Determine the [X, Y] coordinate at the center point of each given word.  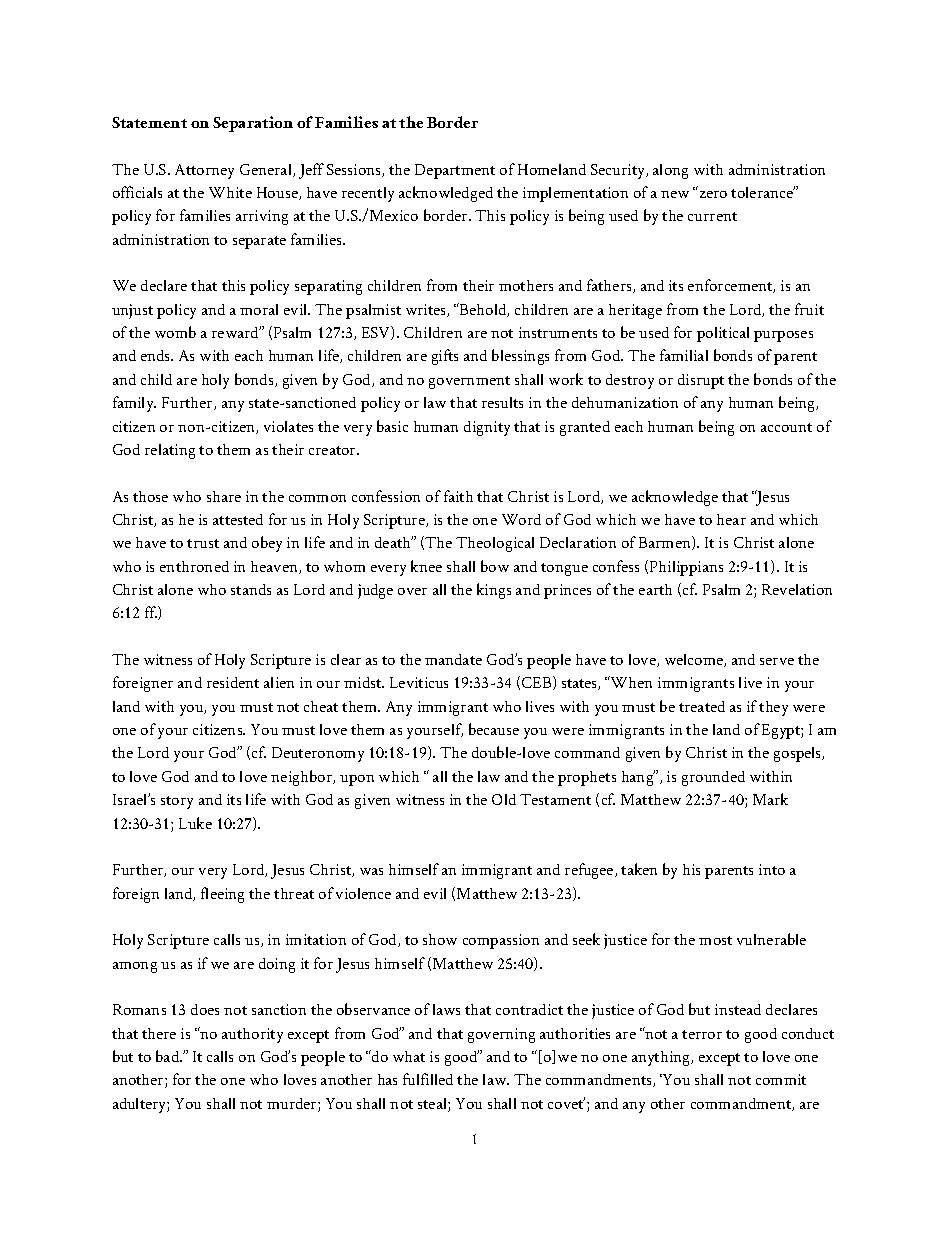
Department [455, 171]
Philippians [686, 568]
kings [494, 591]
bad [169, 1056]
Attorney [204, 171]
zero [713, 194]
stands [251, 589]
